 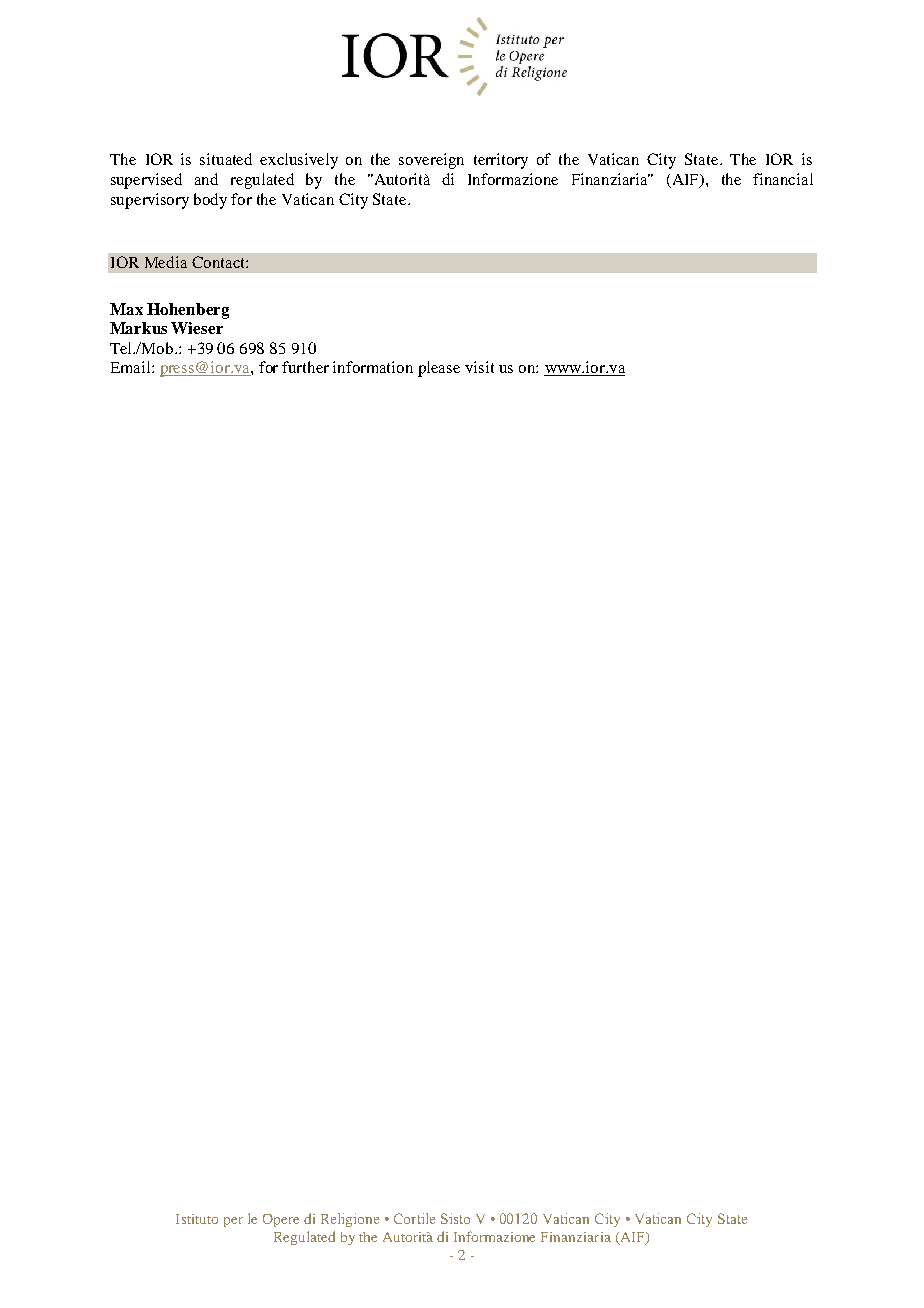 I want to click on visit, so click(x=479, y=367).
